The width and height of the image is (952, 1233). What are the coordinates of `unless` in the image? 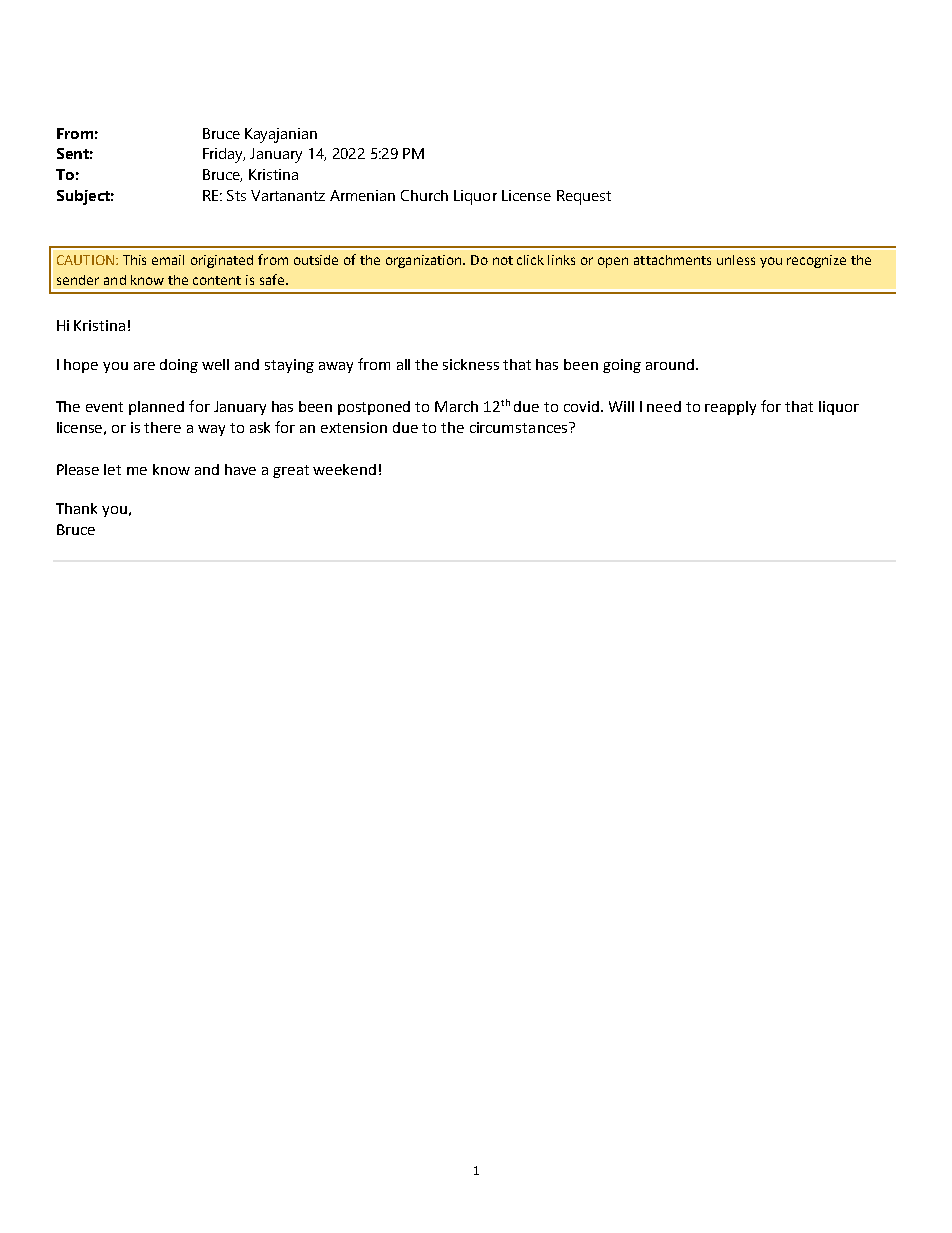 It's located at (736, 260).
